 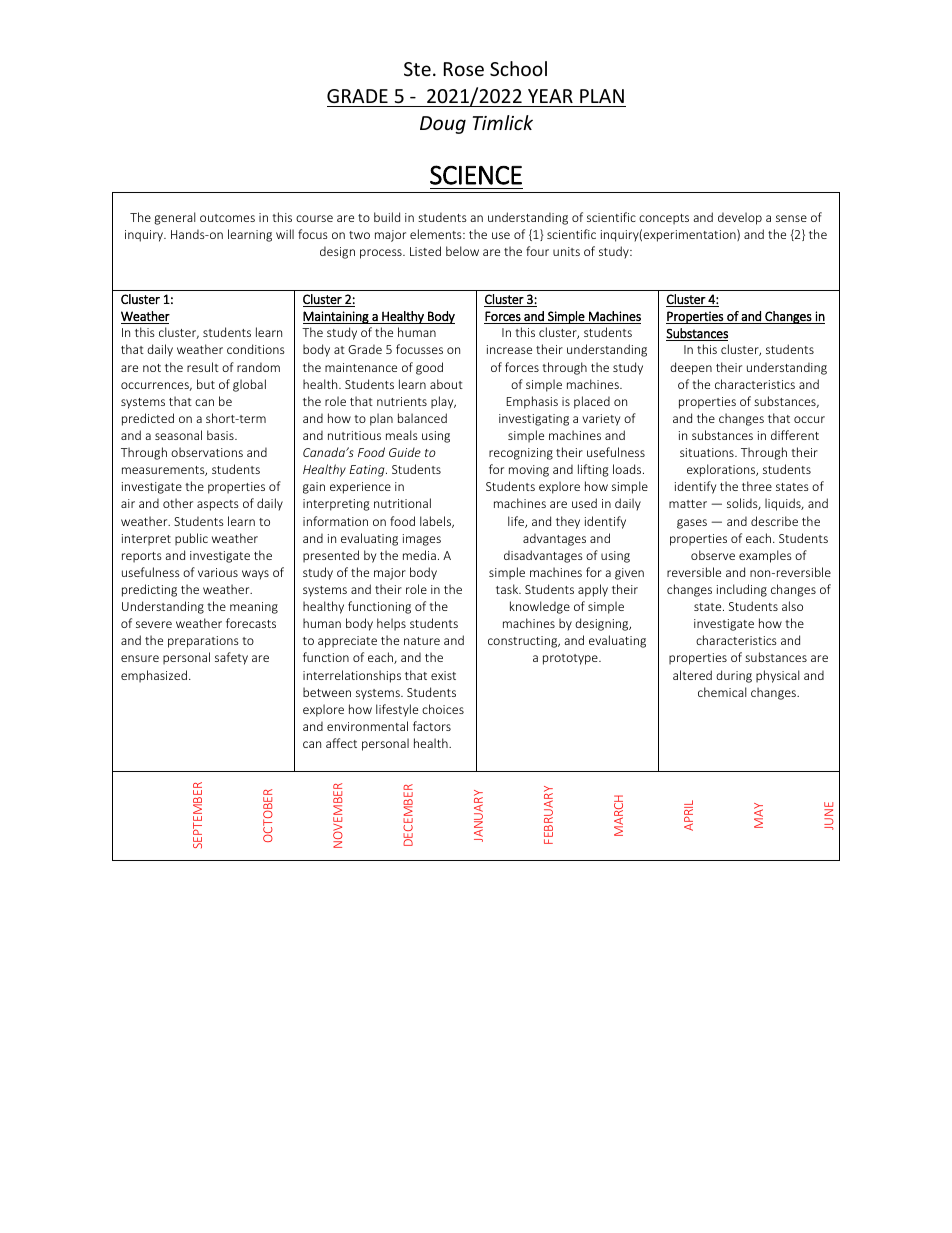 I want to click on YEAR, so click(x=550, y=96).
